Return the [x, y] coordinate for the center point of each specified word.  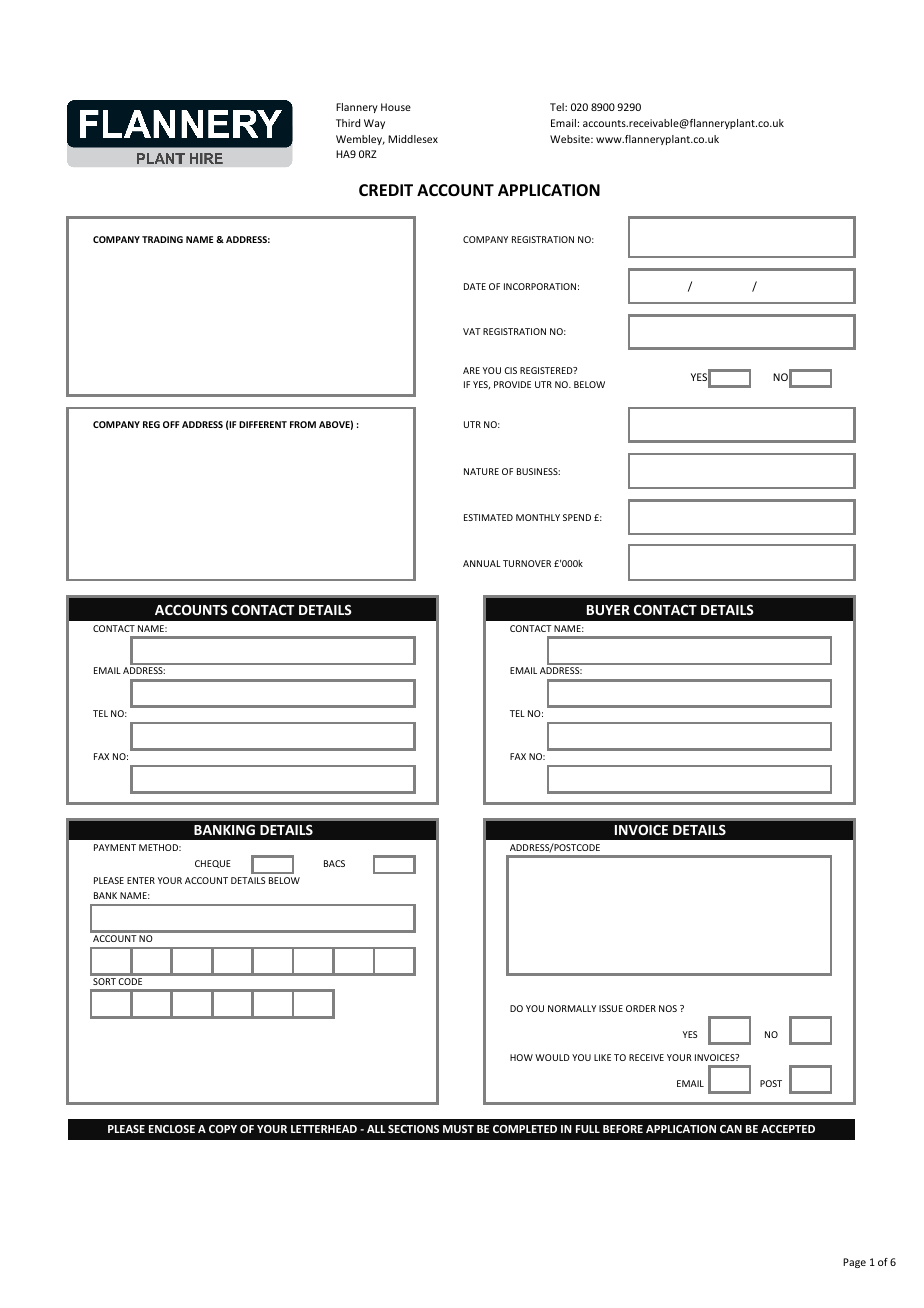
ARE [471, 370]
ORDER [641, 1008]
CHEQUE [213, 864]
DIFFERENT [263, 424]
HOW [521, 1057]
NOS [668, 1008]
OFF [171, 424]
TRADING [162, 239]
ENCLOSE [172, 1129]
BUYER [608, 610]
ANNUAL [482, 563]
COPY [223, 1129]
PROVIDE [512, 384]
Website [571, 139]
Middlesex [413, 139]
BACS [334, 863]
